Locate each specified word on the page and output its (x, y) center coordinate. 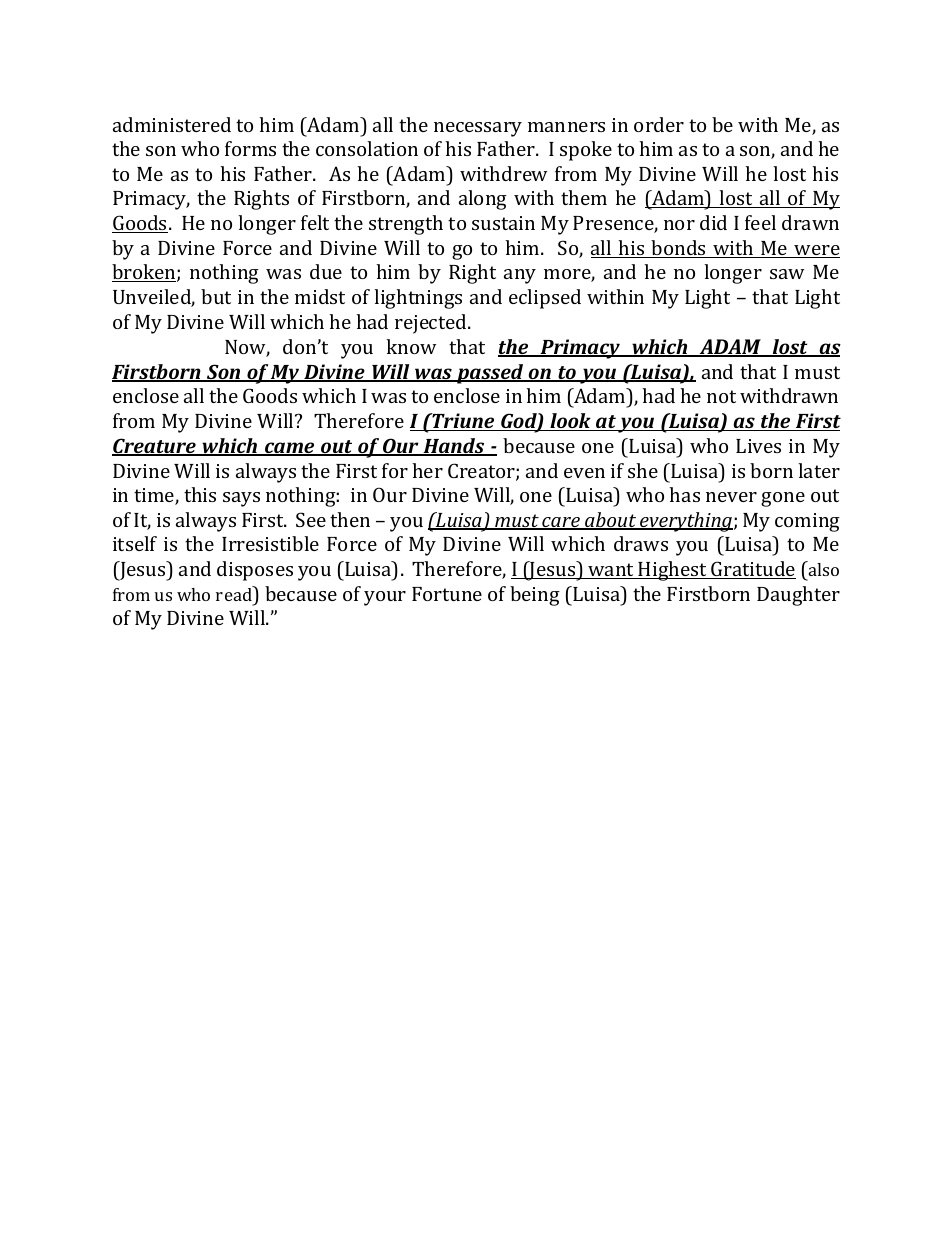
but (216, 296)
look (570, 422)
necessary (478, 129)
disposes (255, 571)
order (659, 124)
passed (490, 374)
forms (250, 148)
